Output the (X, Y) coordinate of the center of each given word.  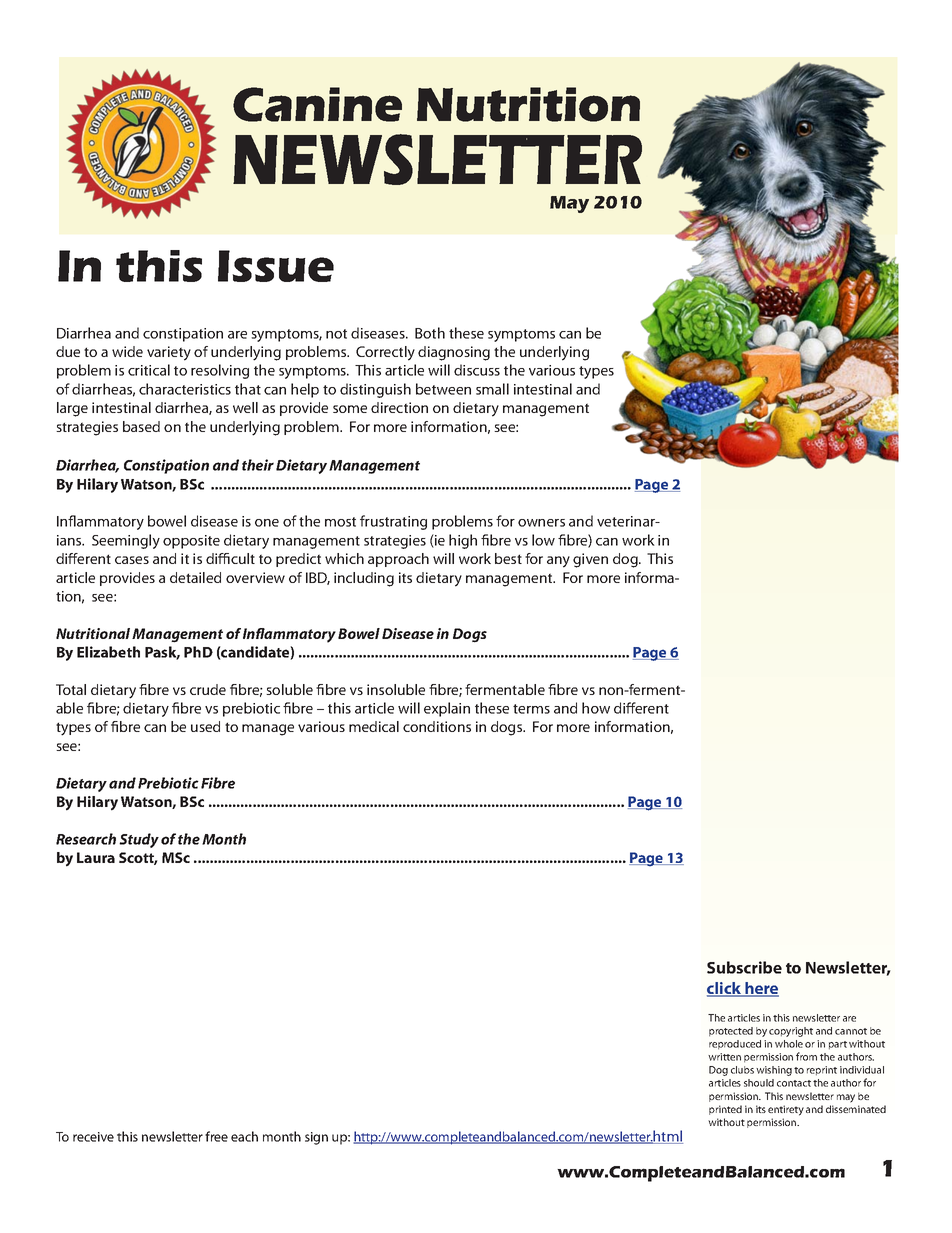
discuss (477, 370)
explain (447, 709)
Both (430, 333)
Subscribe (744, 967)
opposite (191, 542)
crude (208, 689)
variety (169, 353)
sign (316, 1138)
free (216, 1136)
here (761, 989)
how (596, 708)
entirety (786, 1110)
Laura (96, 857)
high (463, 541)
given (590, 560)
